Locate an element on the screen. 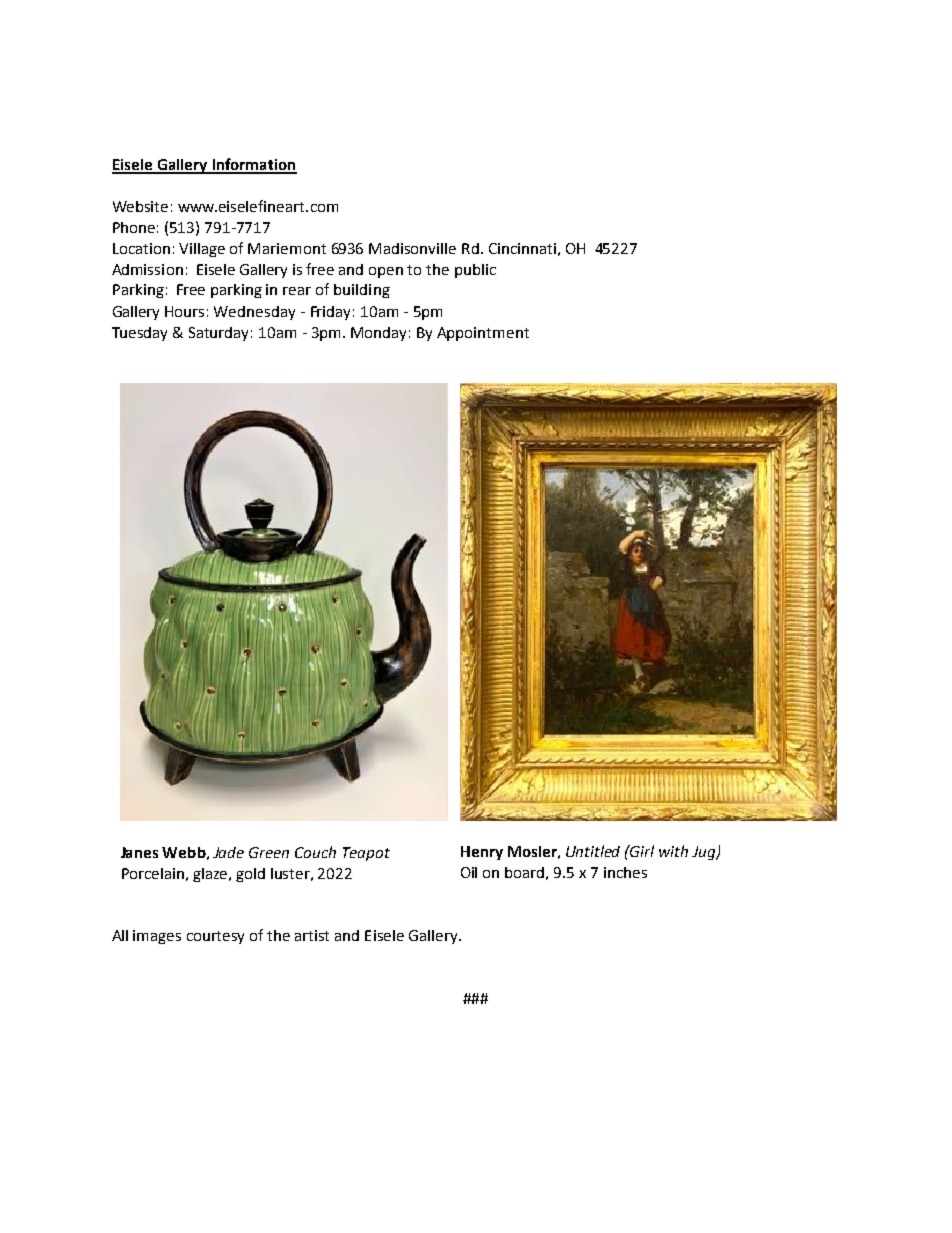 This screenshot has width=952, height=1233. building is located at coordinates (362, 291).
